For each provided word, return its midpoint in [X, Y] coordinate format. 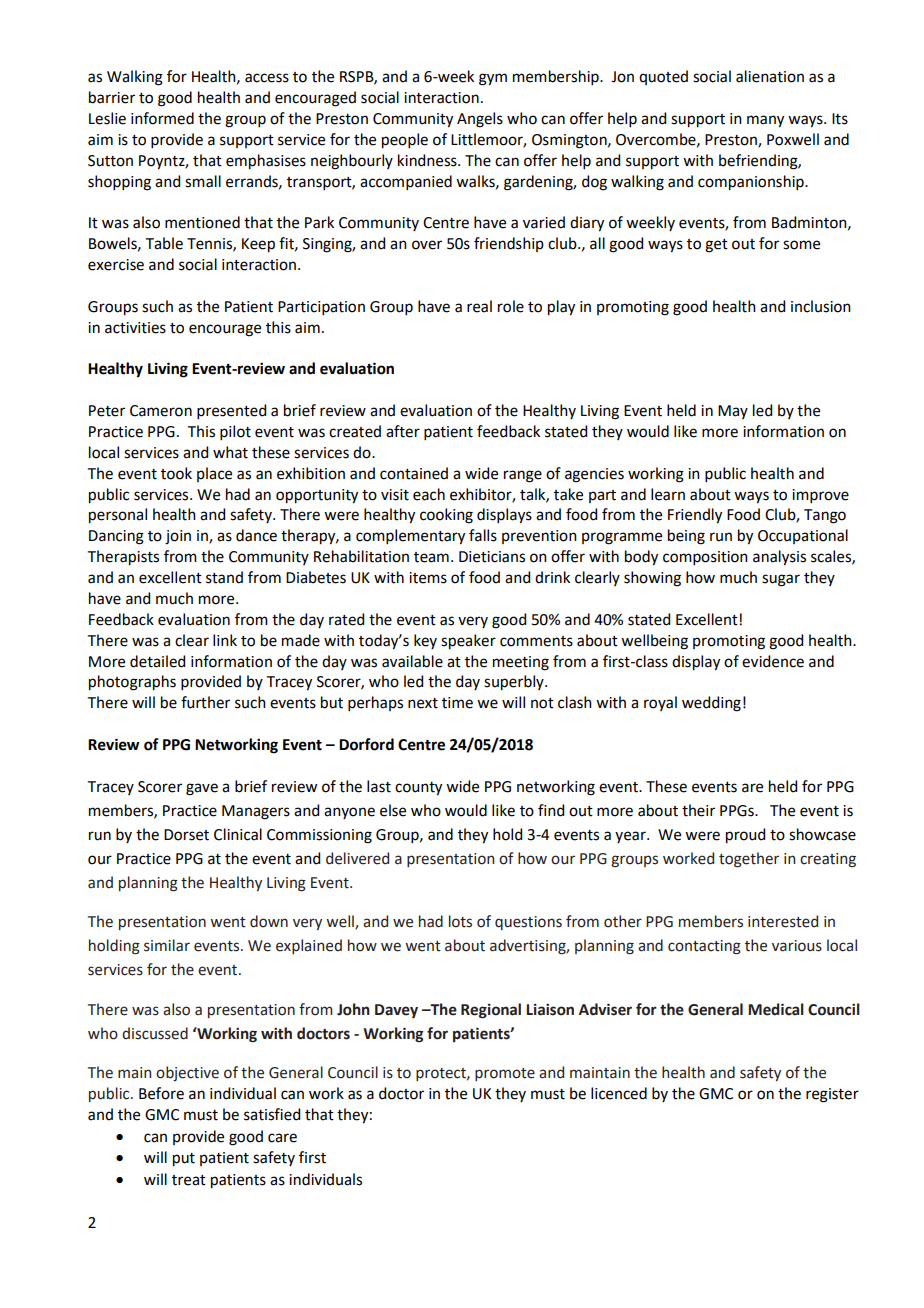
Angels [480, 120]
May [733, 412]
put [184, 1160]
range [523, 476]
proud [745, 836]
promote [505, 1074]
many [765, 121]
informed [162, 118]
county [418, 789]
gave [202, 789]
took [176, 473]
